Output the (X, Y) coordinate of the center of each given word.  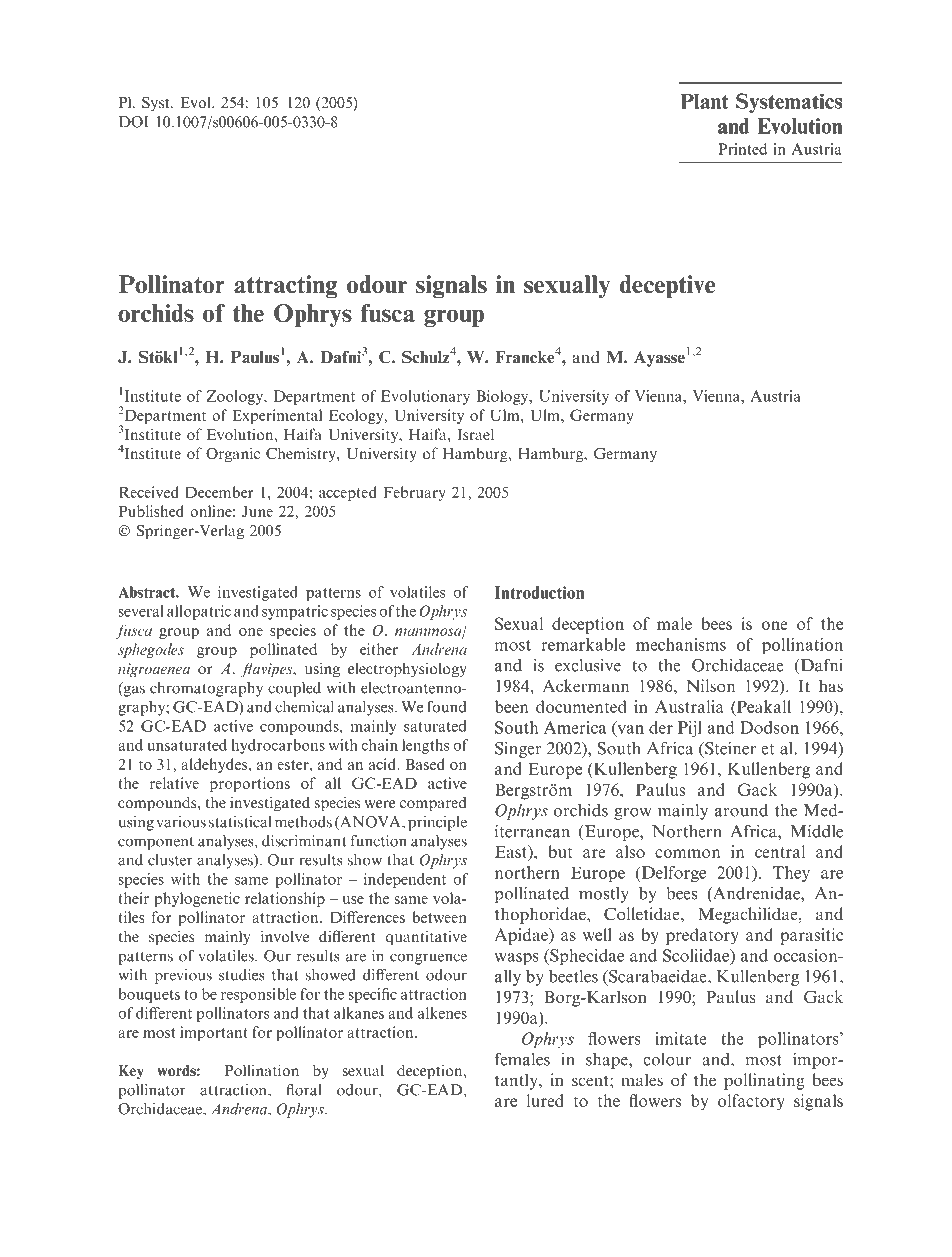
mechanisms (681, 644)
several (141, 611)
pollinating (764, 1081)
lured (545, 1100)
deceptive (667, 287)
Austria (776, 396)
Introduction (539, 592)
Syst (157, 104)
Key (131, 1072)
